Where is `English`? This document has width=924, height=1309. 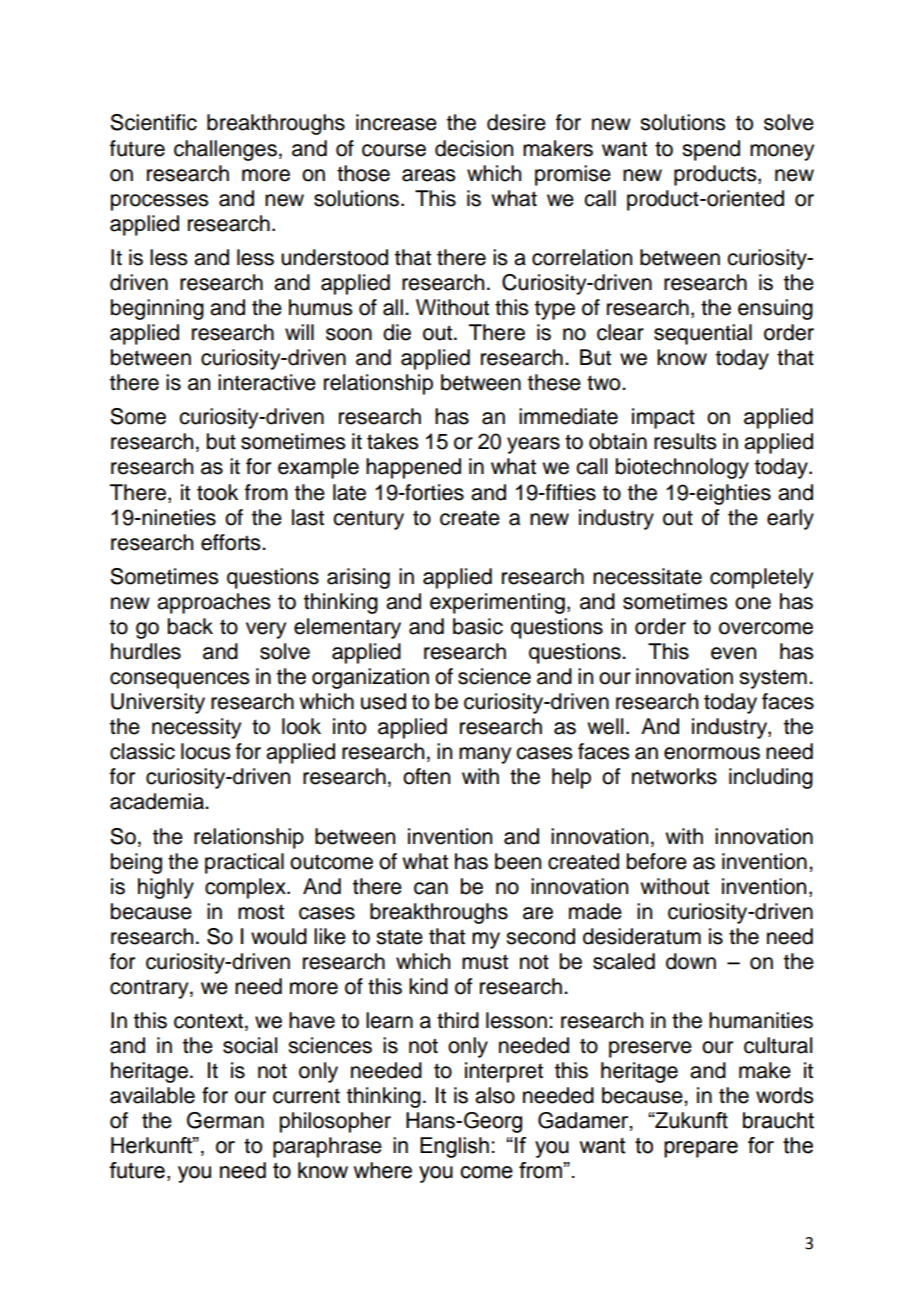
English is located at coordinates (454, 1147).
